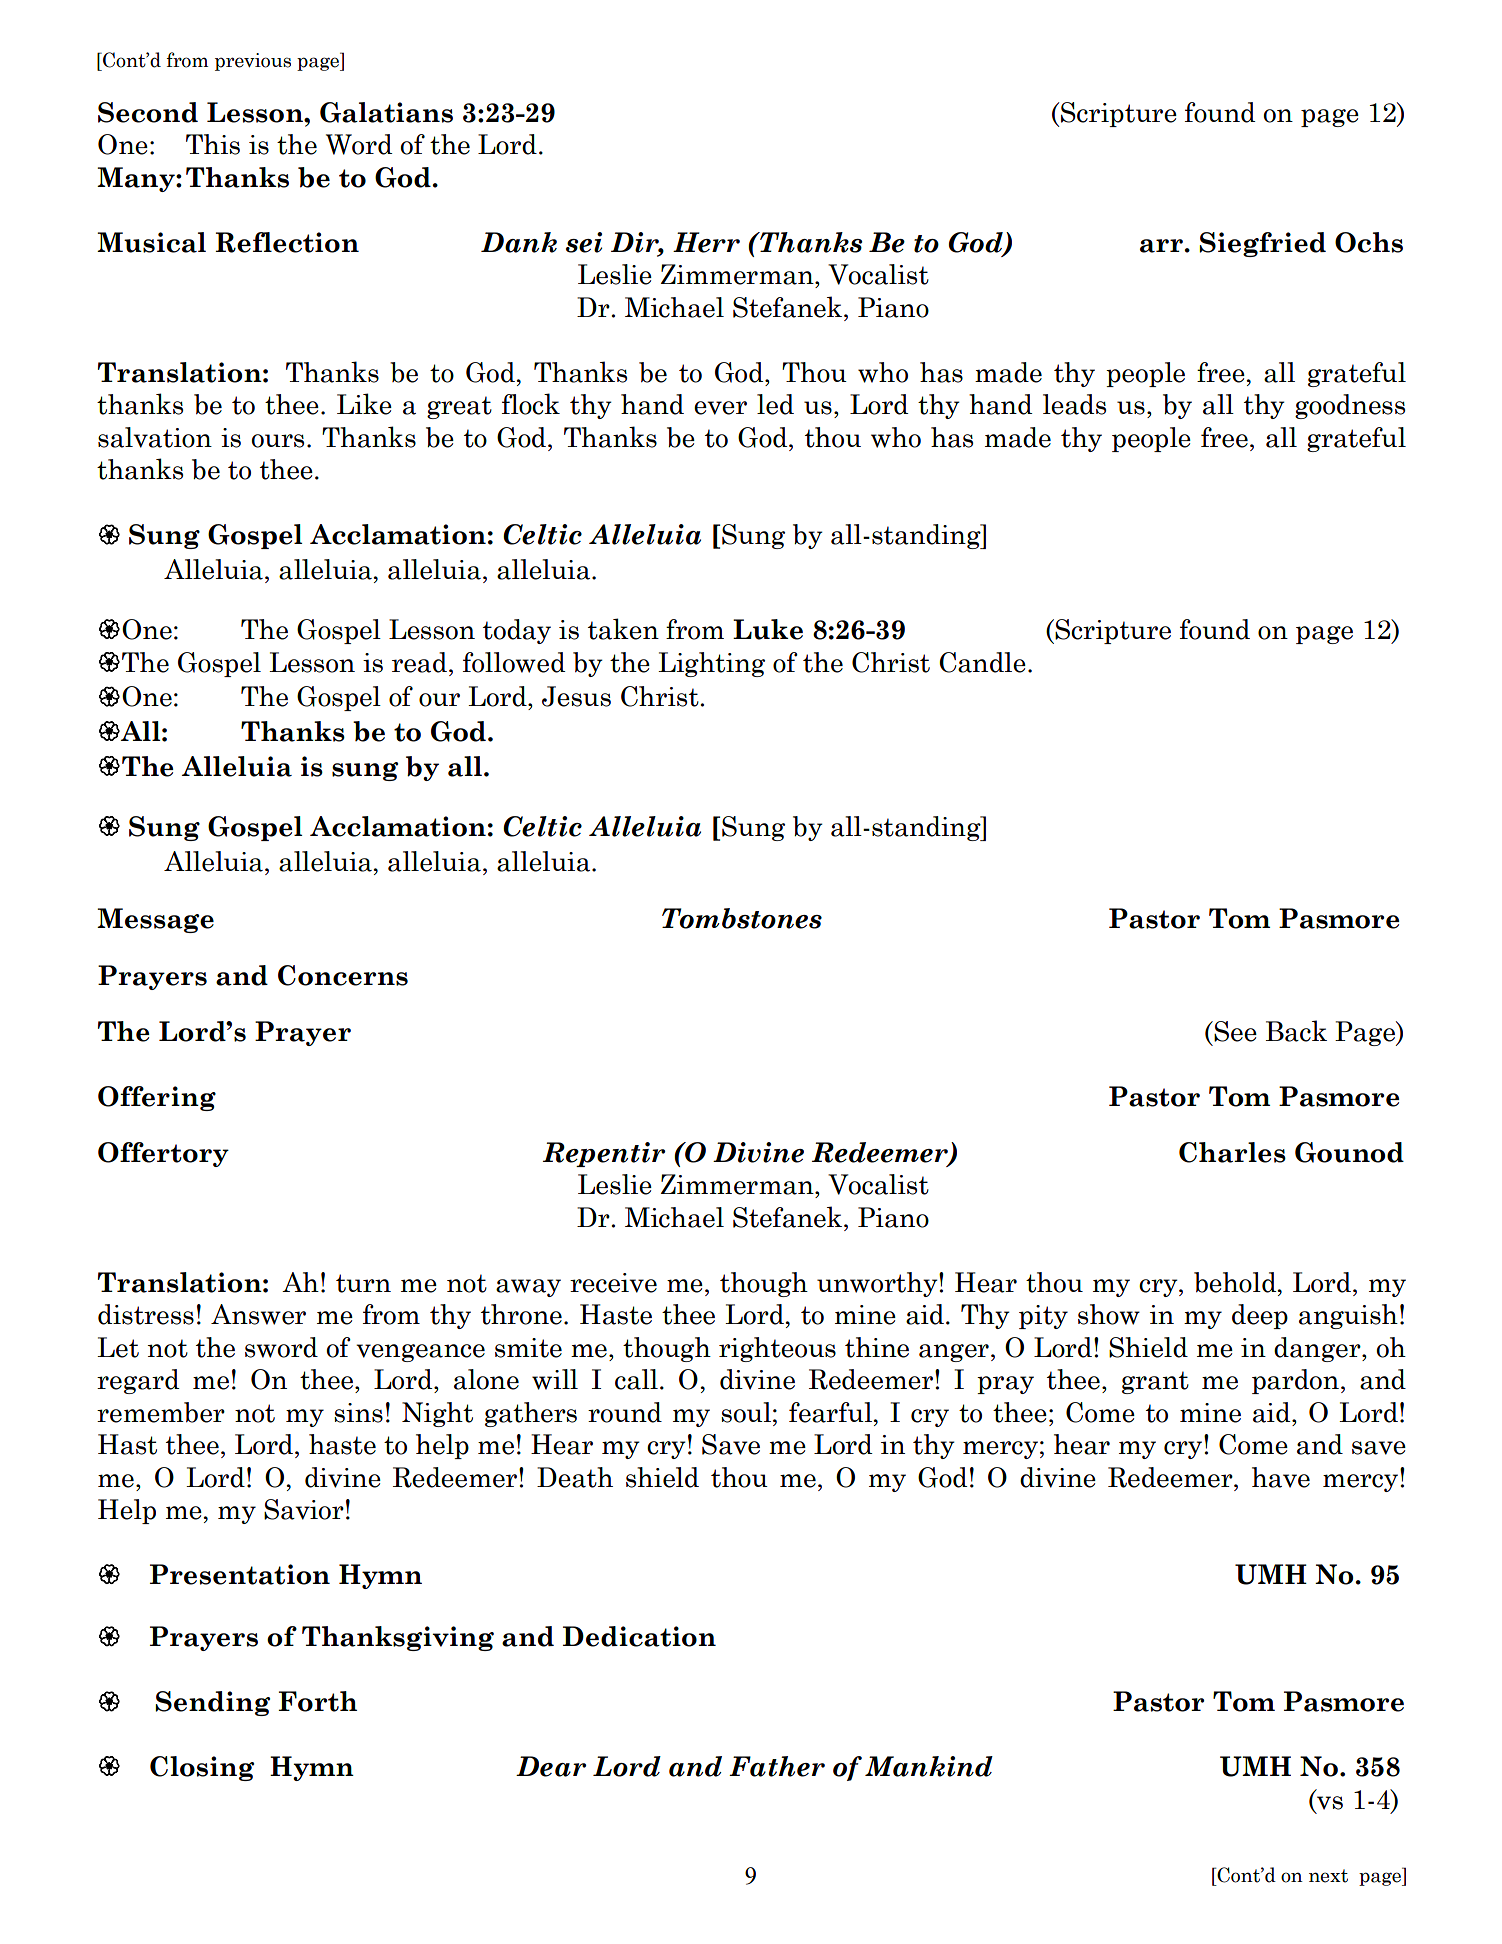 The height and width of the screenshot is (1944, 1502). What do you see at coordinates (1162, 246) in the screenshot?
I see `arr` at bounding box center [1162, 246].
